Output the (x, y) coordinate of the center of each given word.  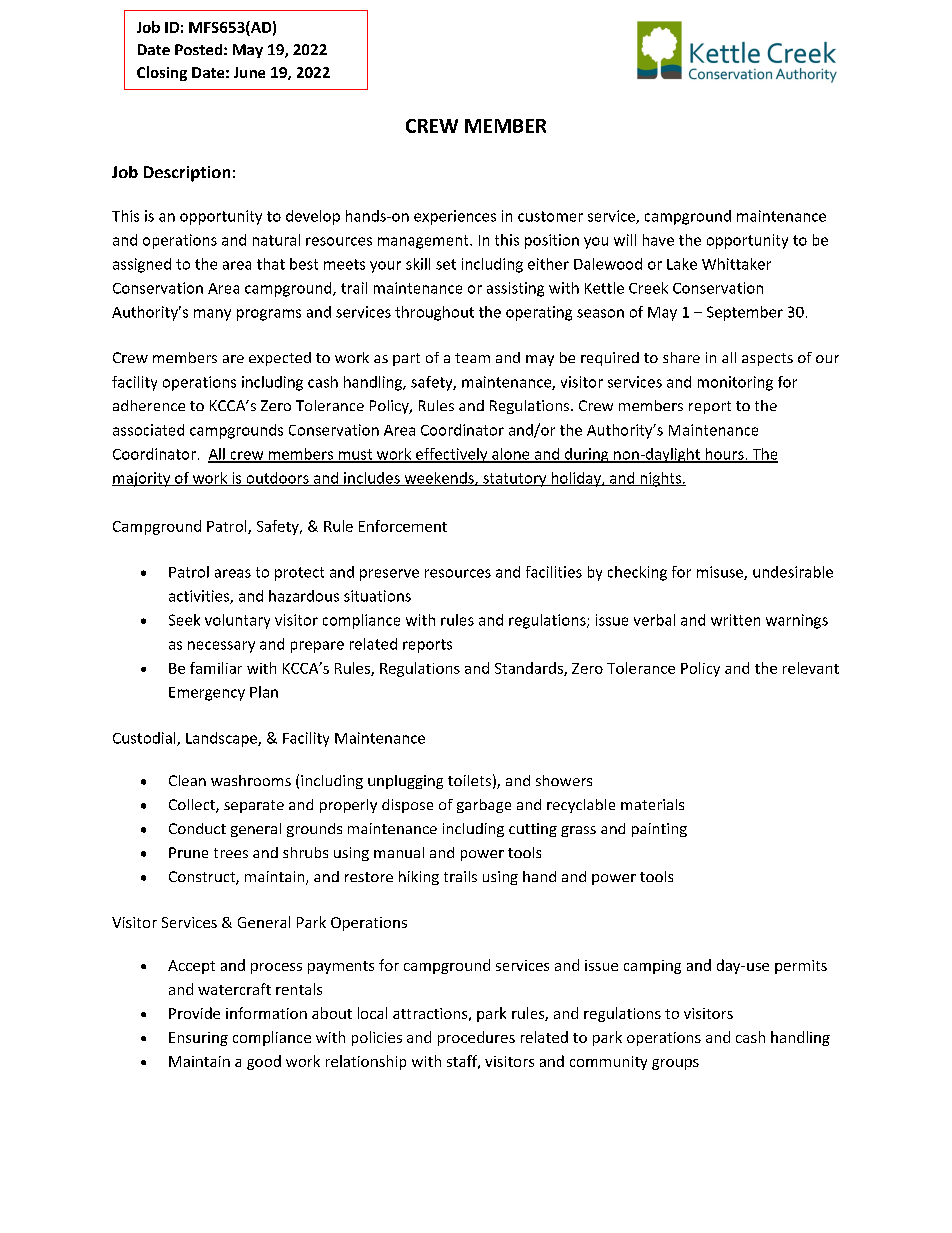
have (658, 240)
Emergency (207, 694)
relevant (811, 668)
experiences (455, 217)
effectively (452, 455)
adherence (149, 405)
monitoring (735, 383)
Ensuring (198, 1039)
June (249, 72)
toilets (469, 780)
